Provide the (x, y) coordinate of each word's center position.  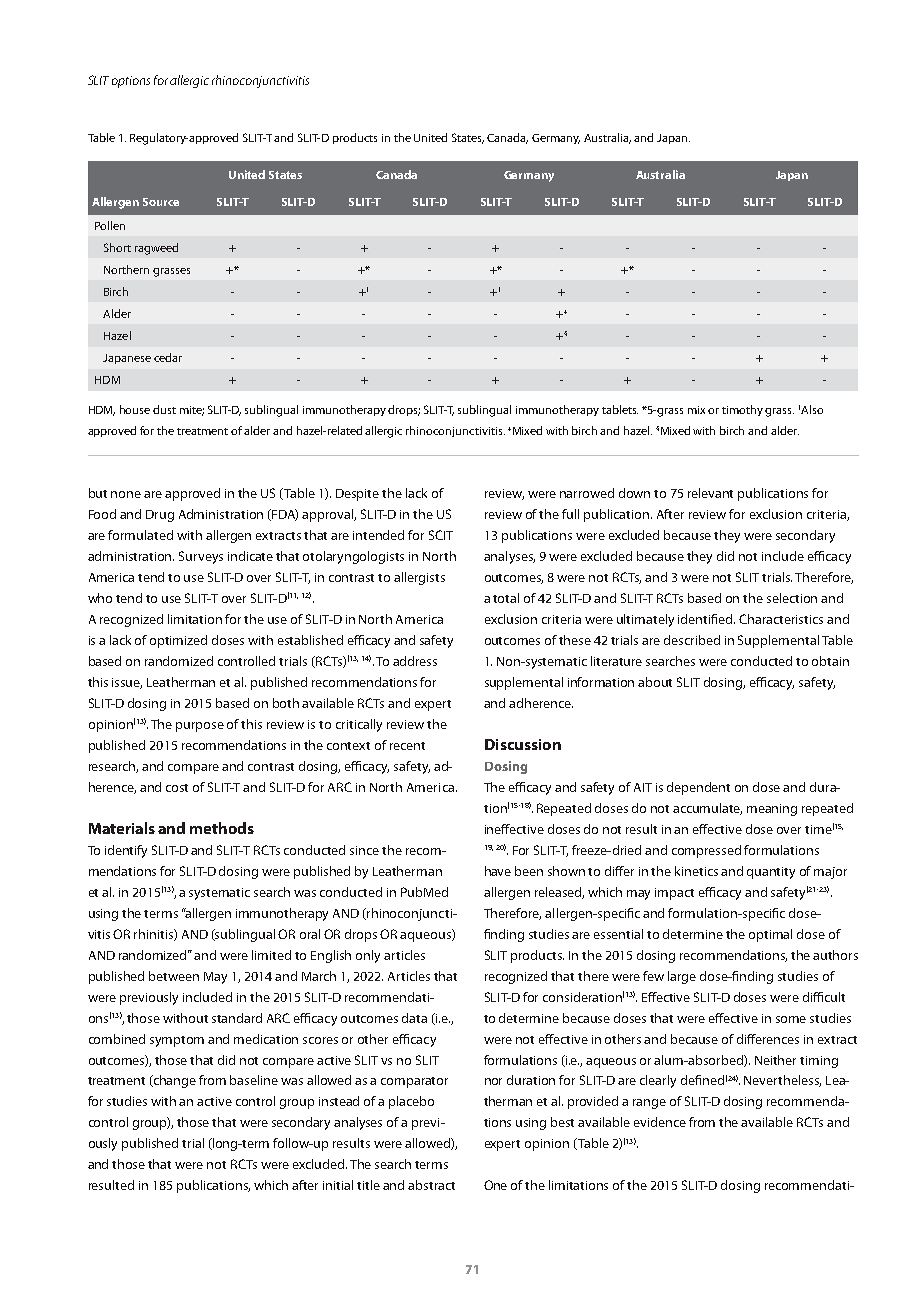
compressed (706, 851)
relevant (710, 493)
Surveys (201, 557)
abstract (431, 1185)
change (173, 1081)
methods (222, 828)
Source (161, 202)
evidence (660, 1122)
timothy (742, 410)
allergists (419, 578)
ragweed (156, 249)
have (498, 871)
